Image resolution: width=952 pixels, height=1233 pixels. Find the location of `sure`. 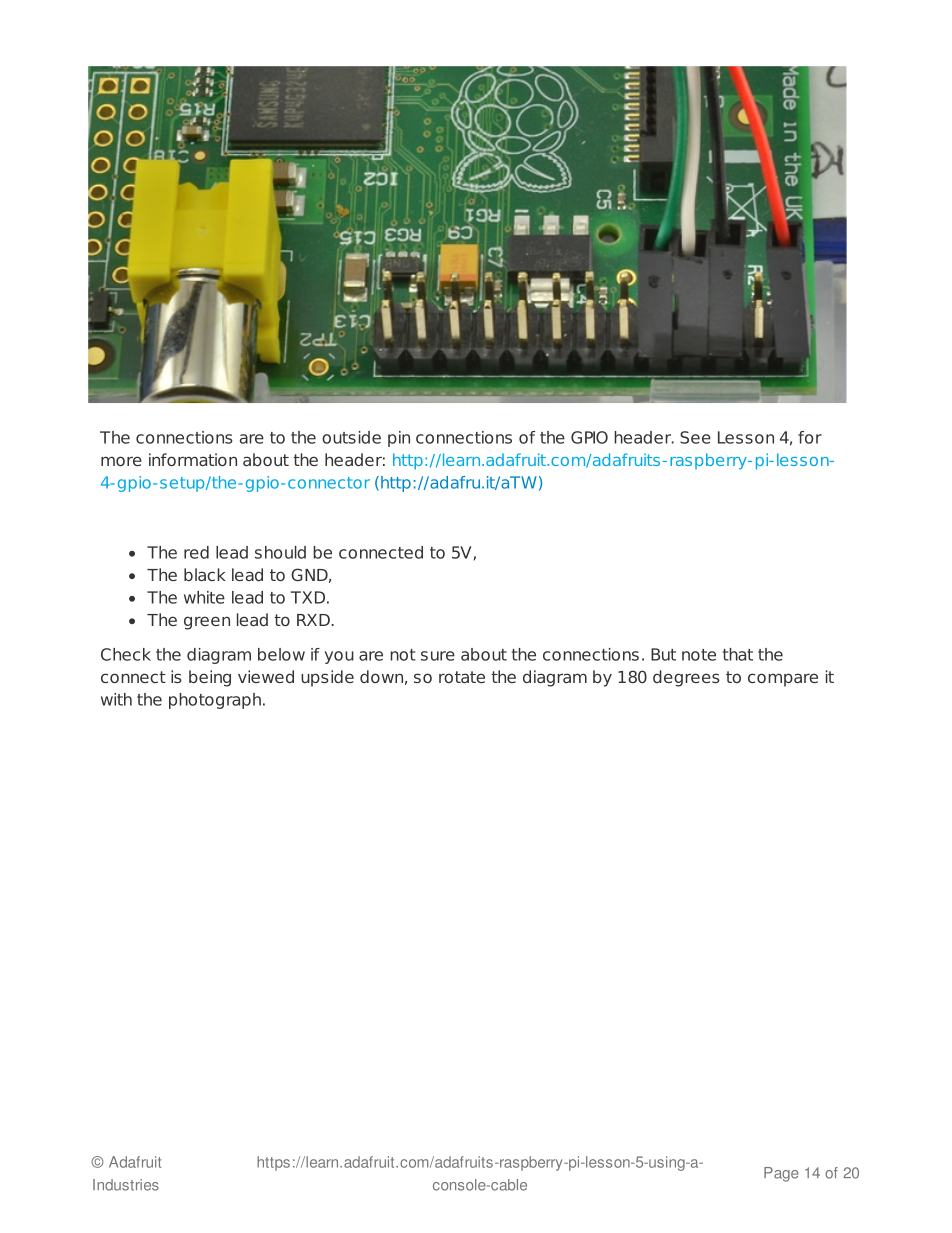

sure is located at coordinates (438, 656).
